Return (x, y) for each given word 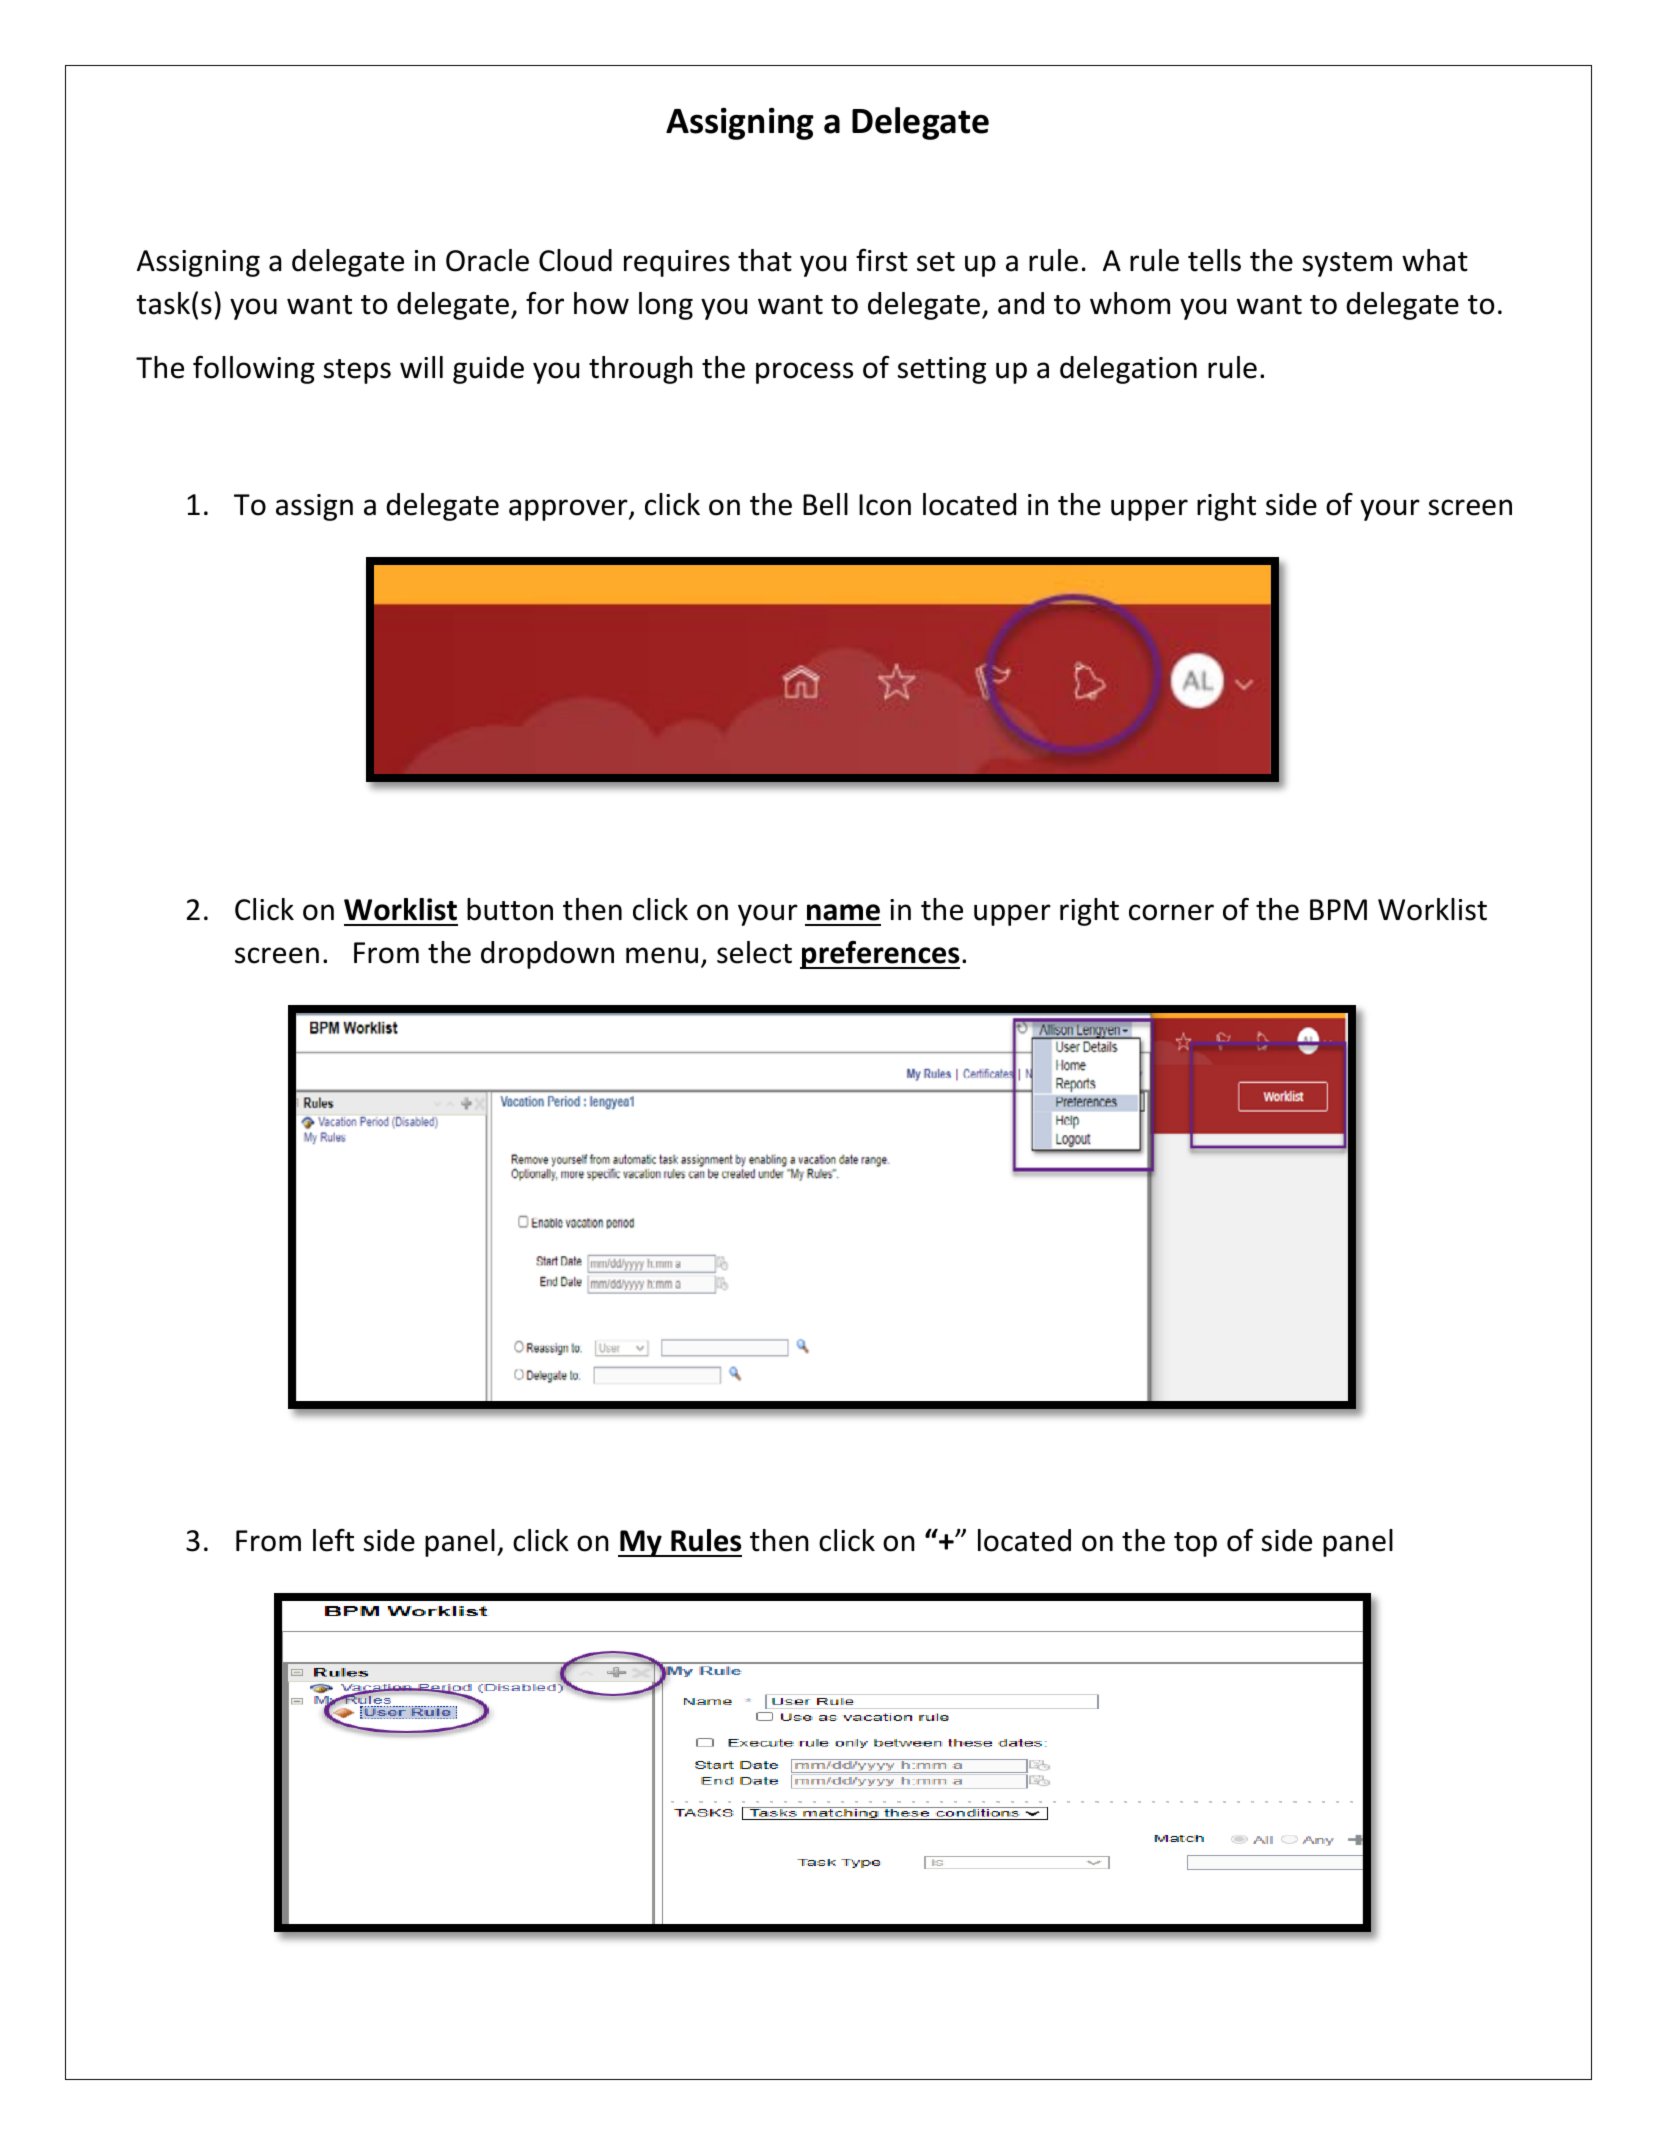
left (333, 1540)
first (882, 260)
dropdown (547, 955)
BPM (1338, 909)
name (843, 912)
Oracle (487, 260)
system (1347, 264)
